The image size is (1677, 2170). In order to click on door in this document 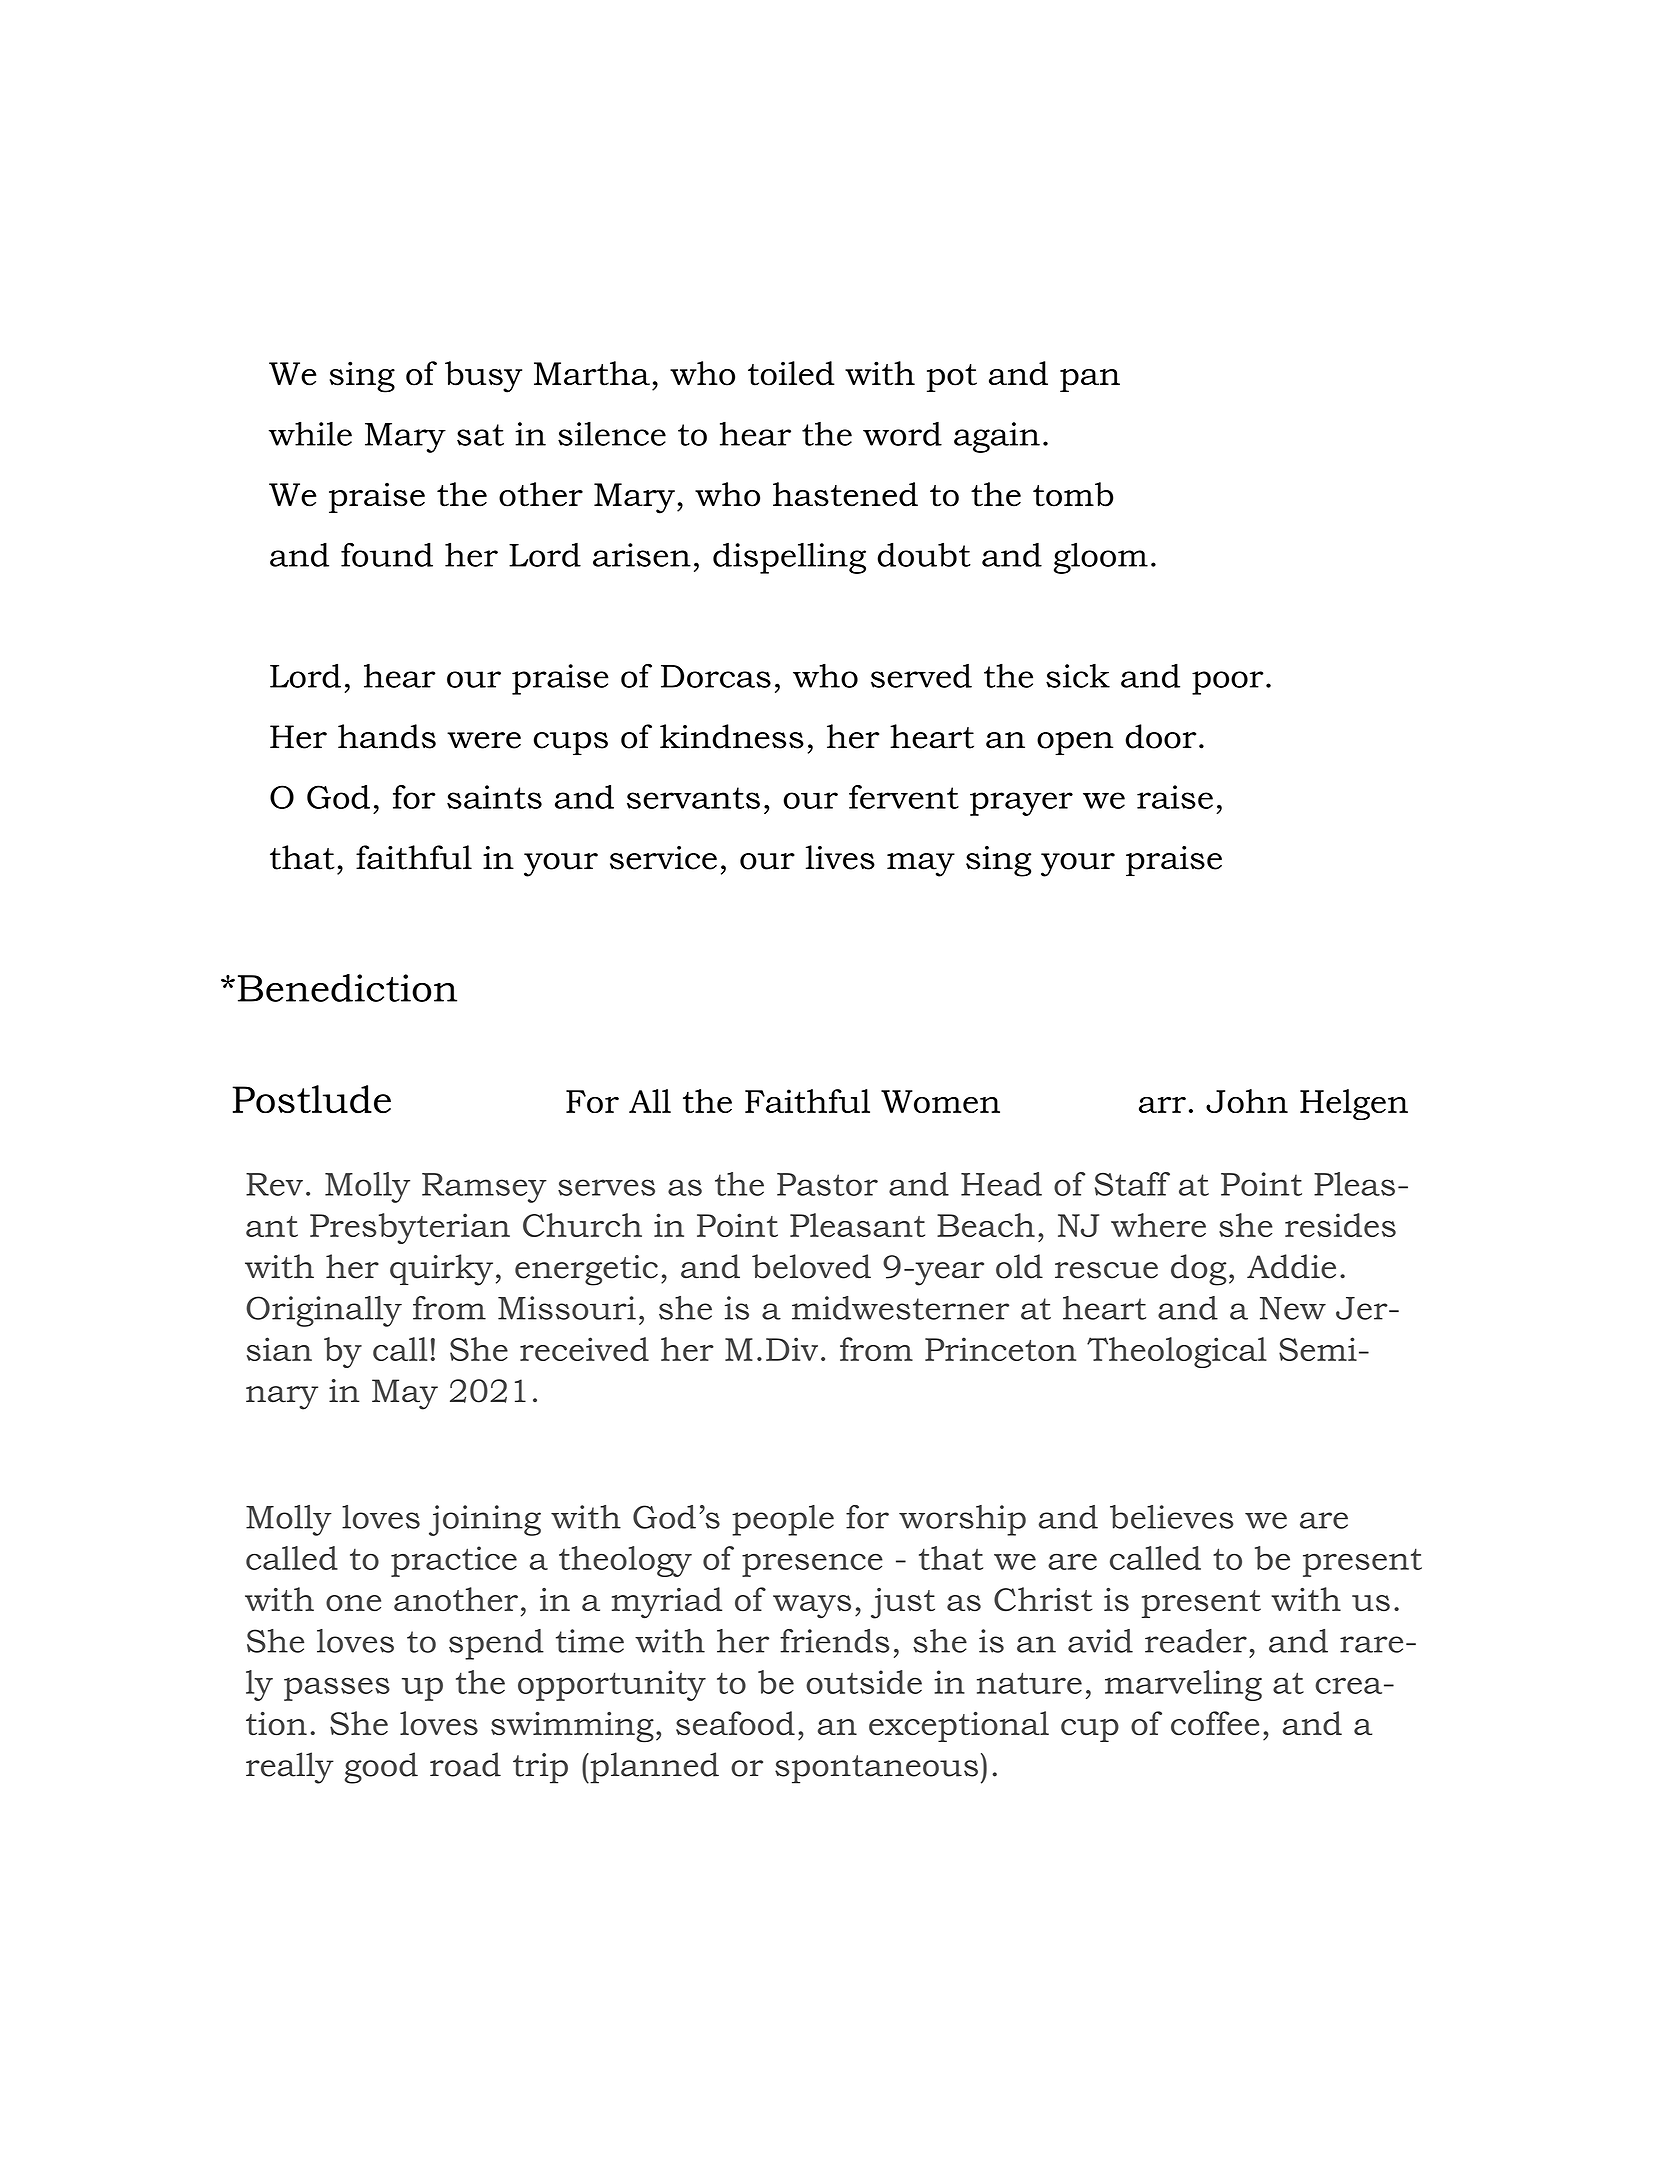, I will do `click(1160, 736)`.
